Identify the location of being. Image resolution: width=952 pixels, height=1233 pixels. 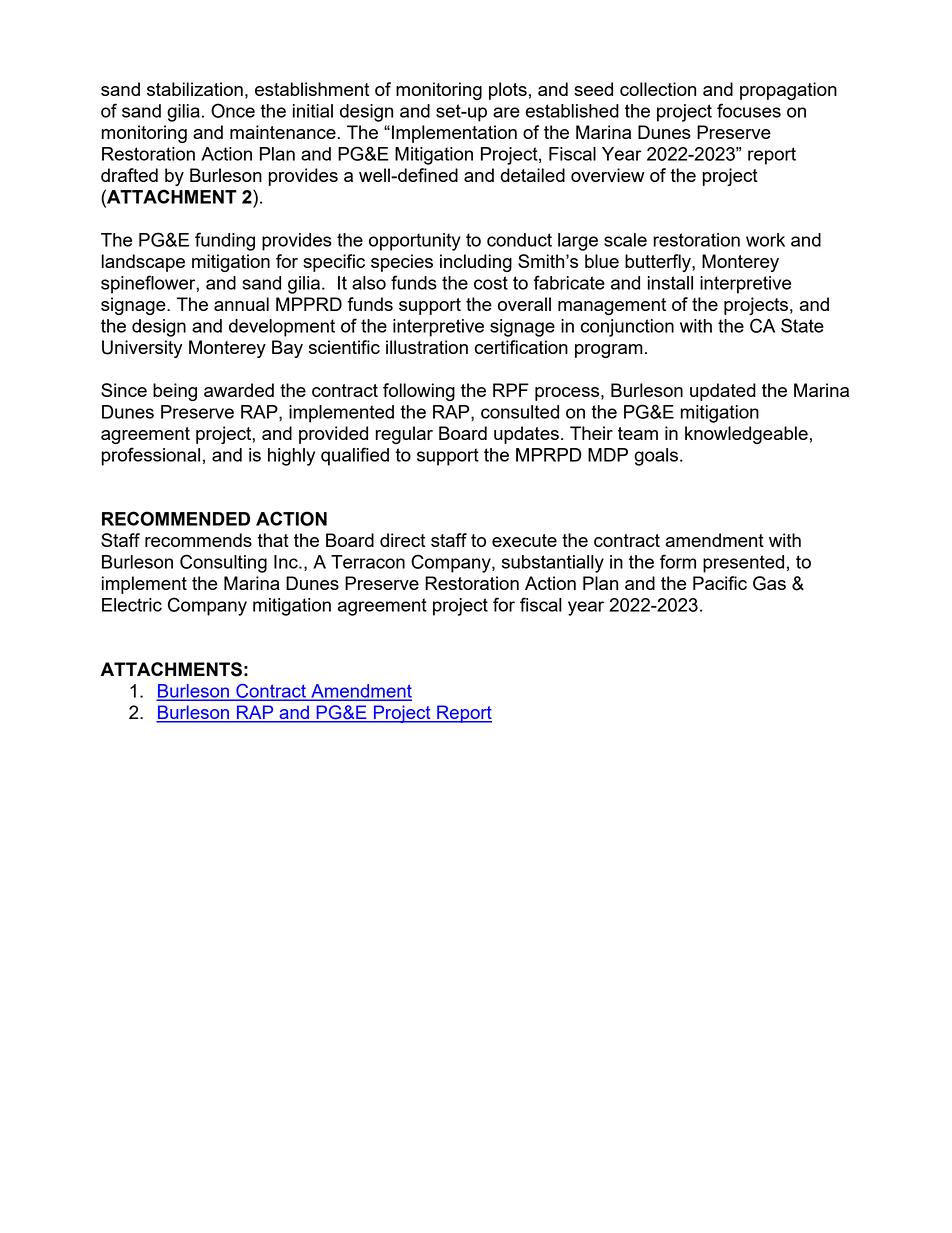
(175, 392).
